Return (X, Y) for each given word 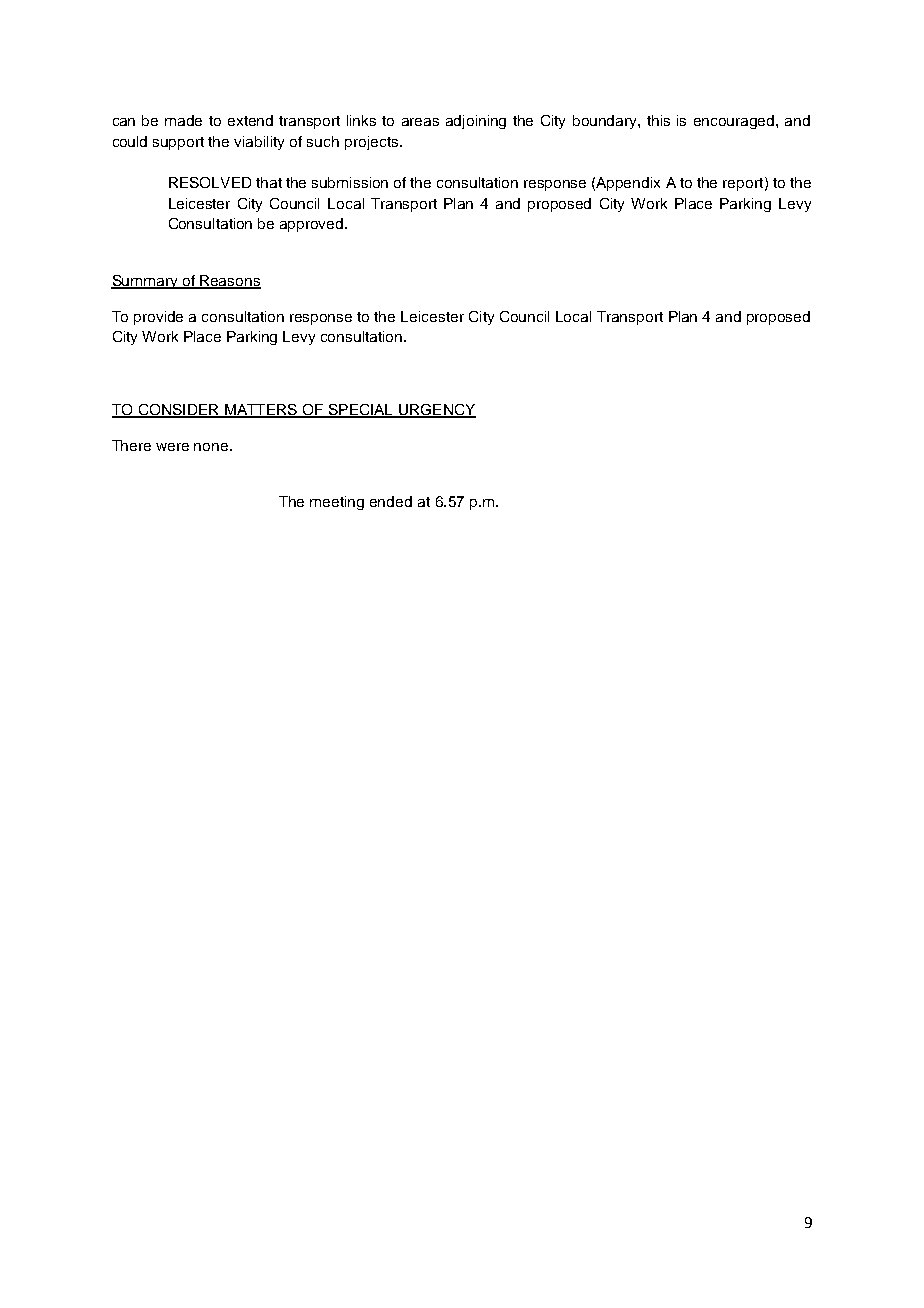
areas (420, 122)
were (172, 447)
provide (158, 318)
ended (391, 501)
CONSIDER (178, 410)
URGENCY (436, 410)
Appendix (628, 184)
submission (350, 182)
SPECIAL (361, 410)
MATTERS (261, 410)
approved (313, 225)
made (183, 120)
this (658, 120)
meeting (337, 503)
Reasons (230, 282)
